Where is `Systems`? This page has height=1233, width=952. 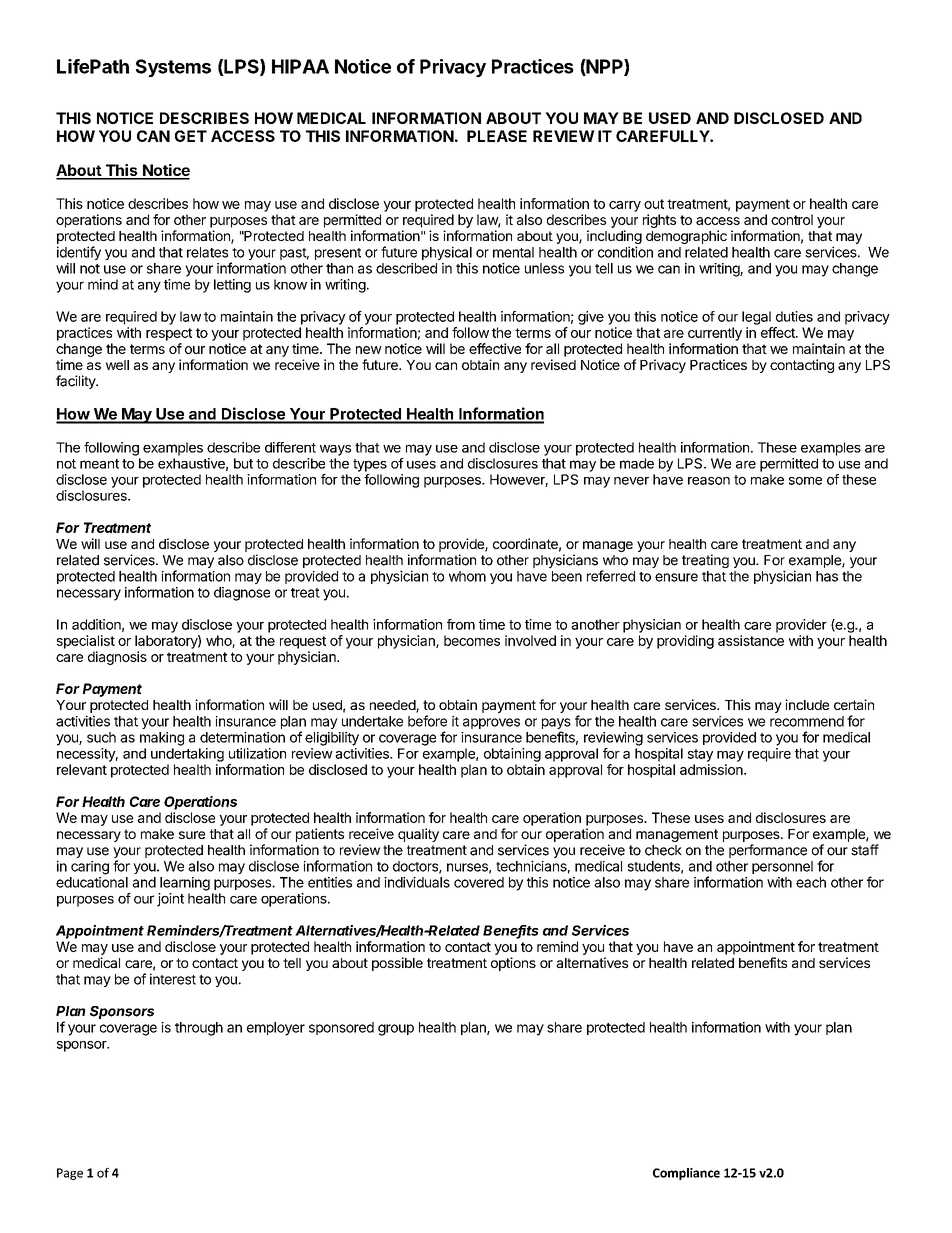
Systems is located at coordinates (173, 68).
